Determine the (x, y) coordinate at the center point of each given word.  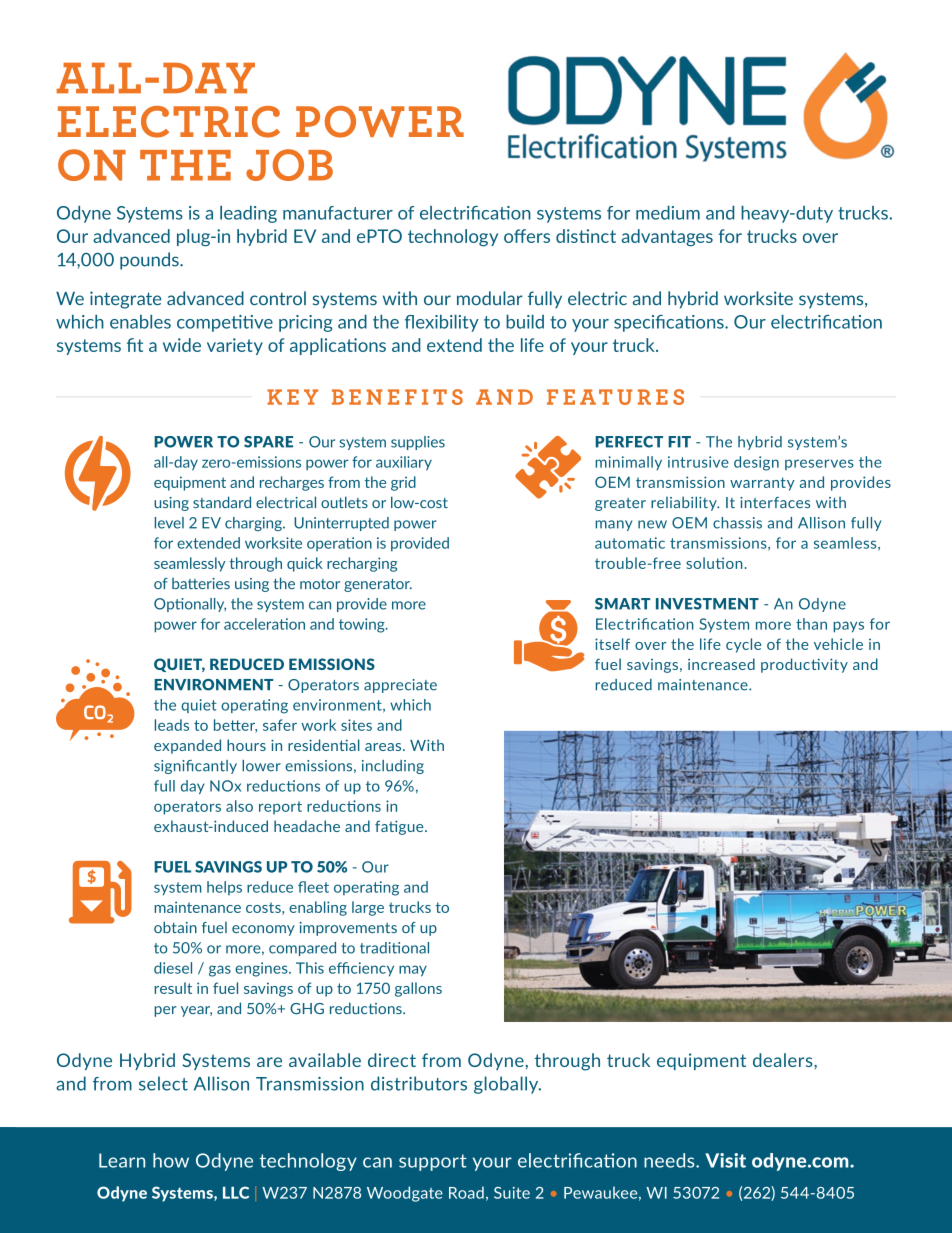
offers (527, 236)
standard (222, 502)
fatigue (400, 827)
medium (668, 213)
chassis (737, 523)
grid (403, 483)
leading (248, 214)
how (171, 1160)
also (239, 806)
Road (466, 1192)
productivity (804, 665)
